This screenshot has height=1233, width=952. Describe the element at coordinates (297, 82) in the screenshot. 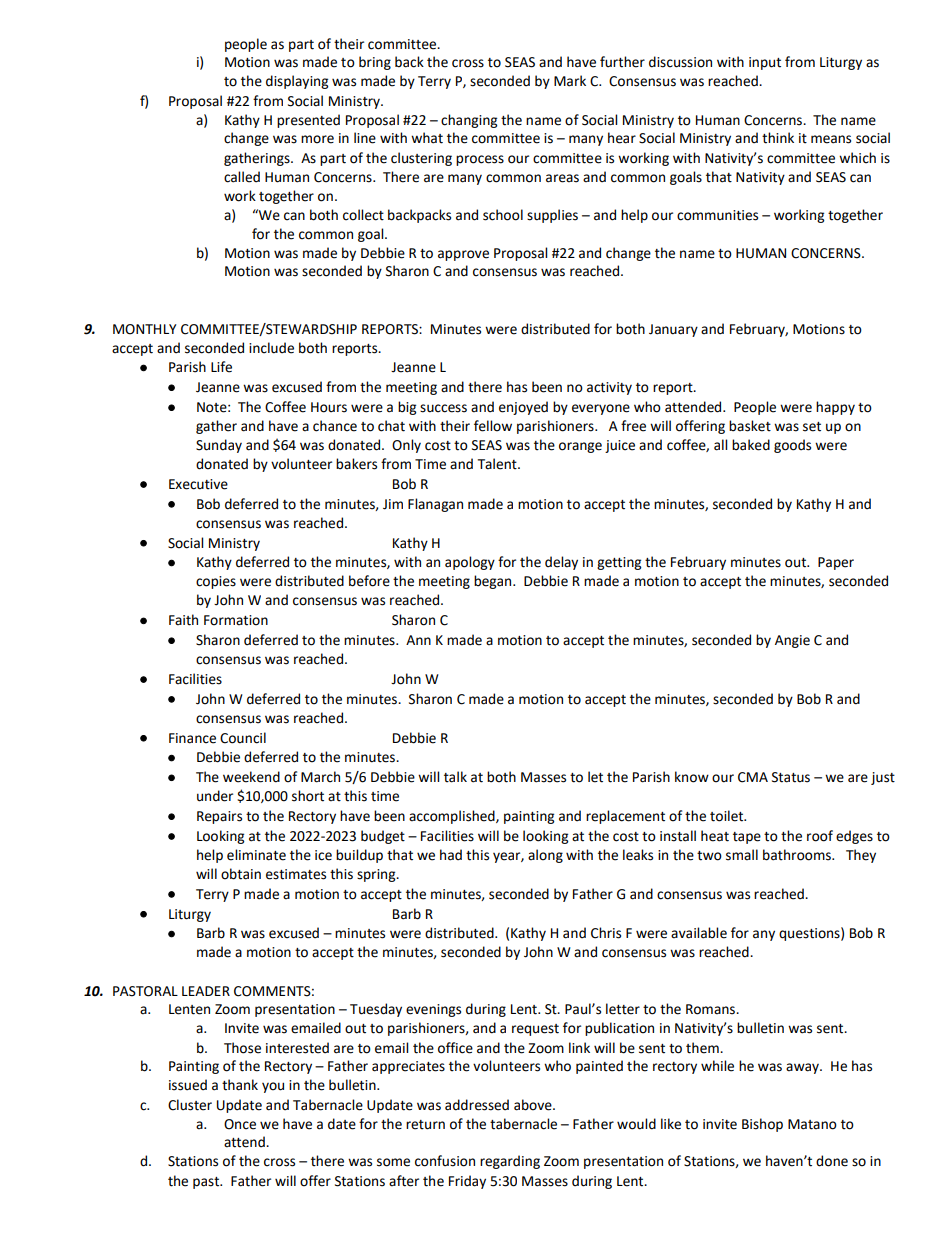

I see `displaying` at that location.
